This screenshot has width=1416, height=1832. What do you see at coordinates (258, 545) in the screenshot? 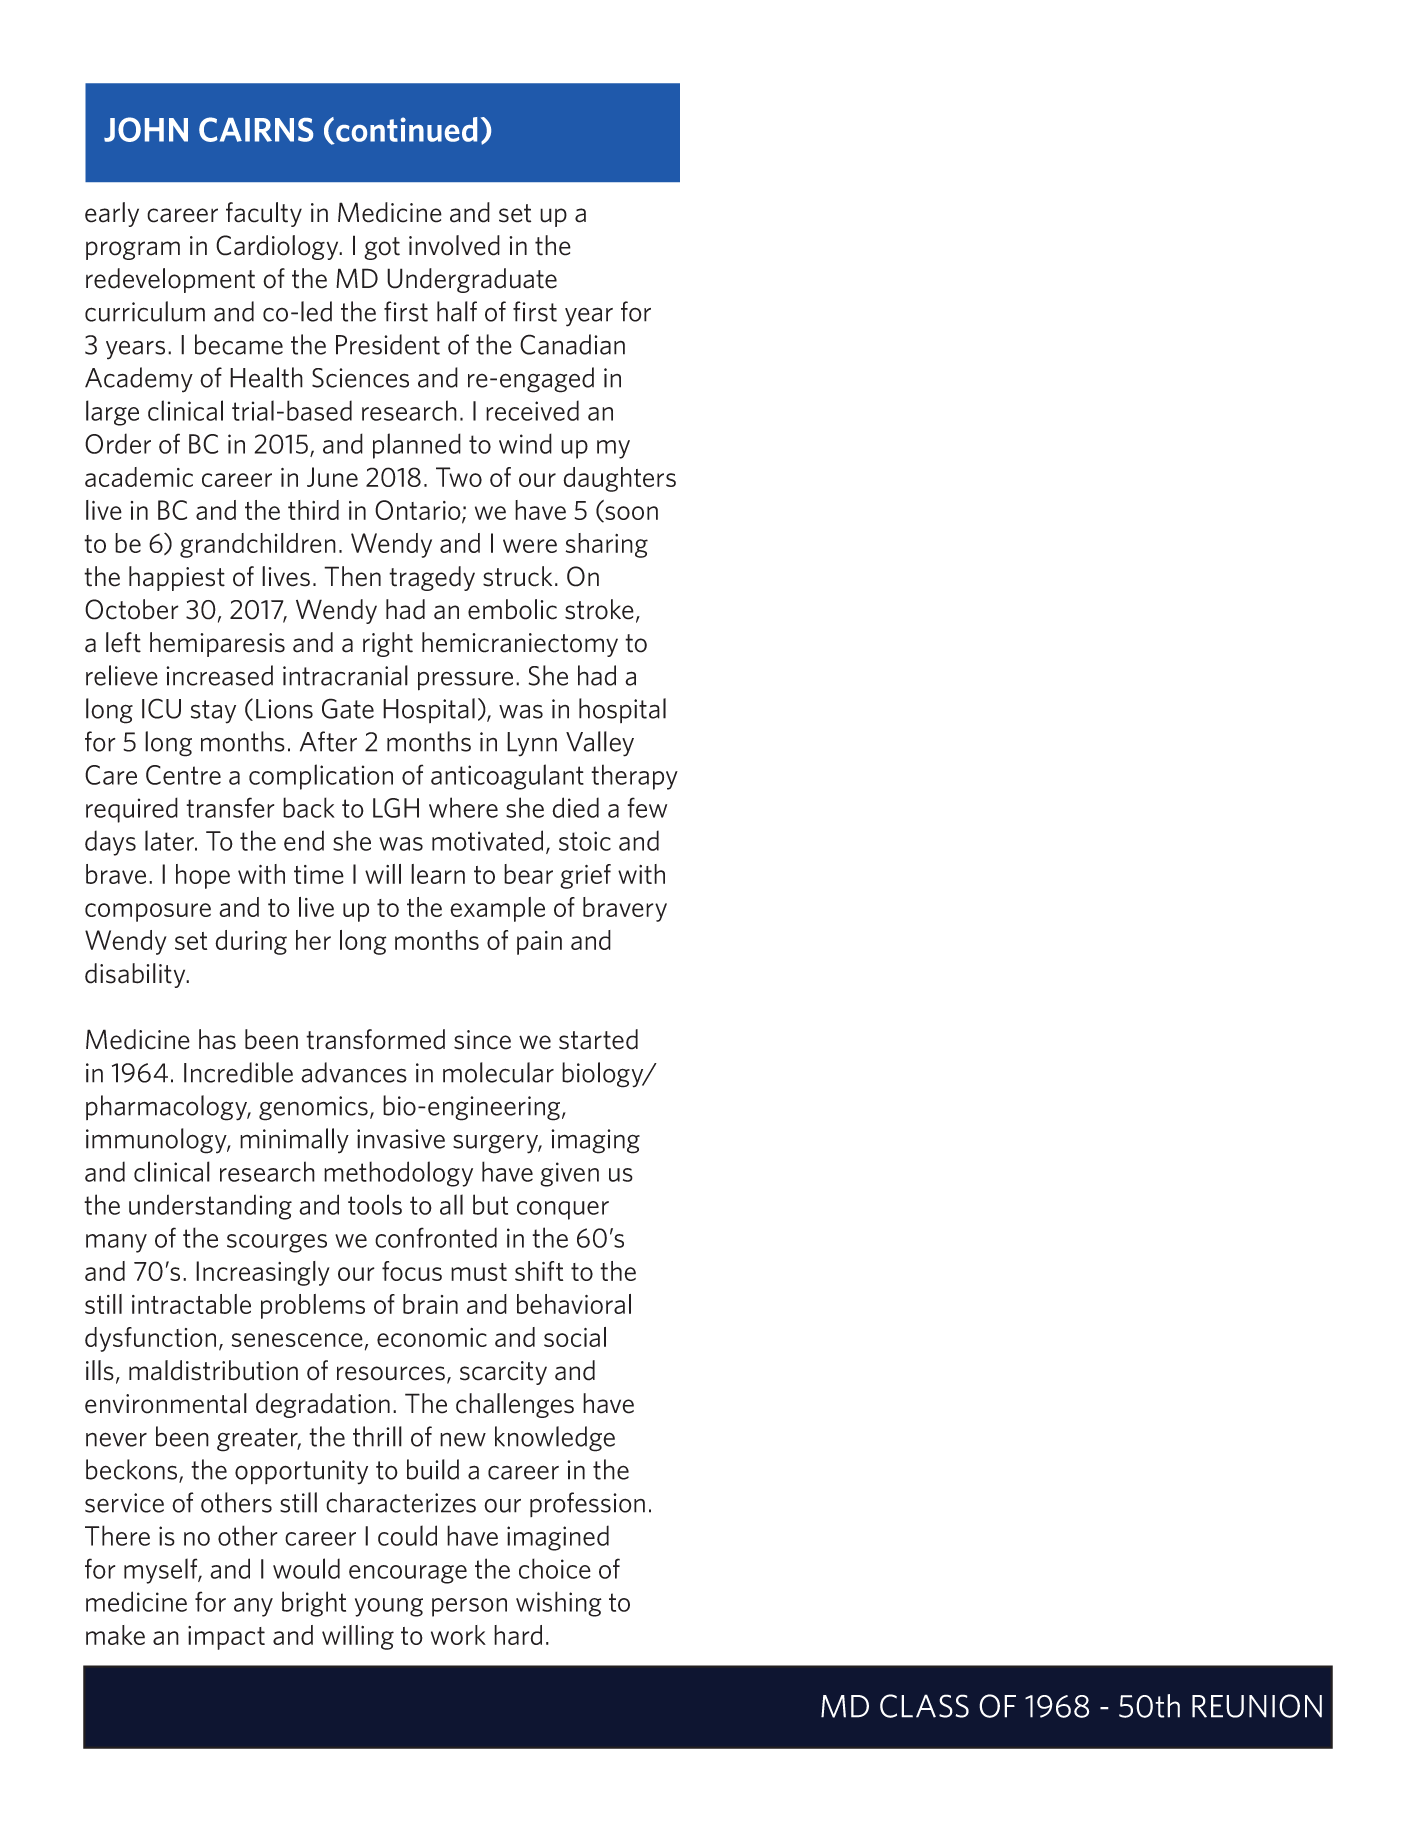
I see `grandchildren` at bounding box center [258, 545].
